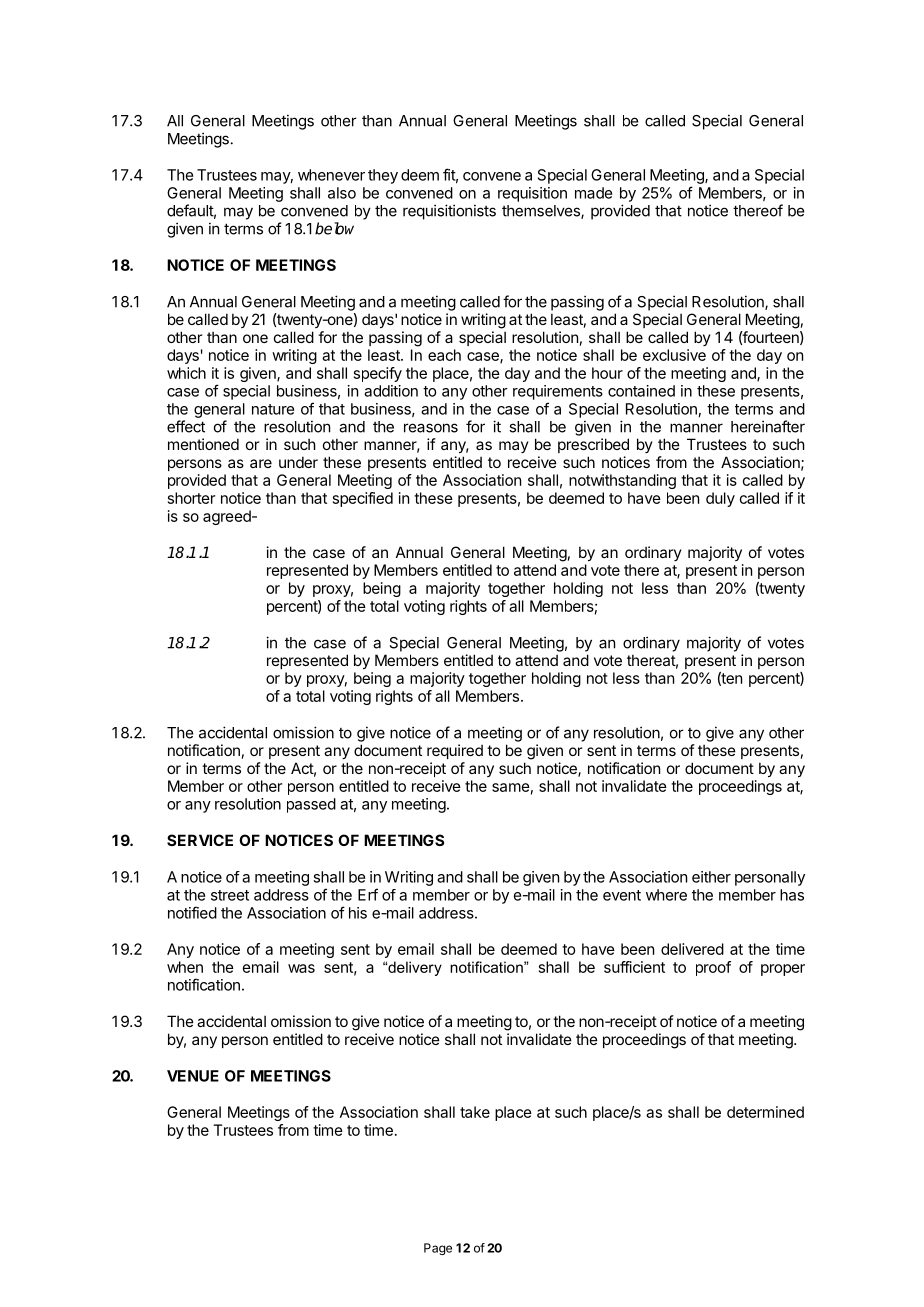 This screenshot has height=1307, width=924. Describe the element at coordinates (193, 1076) in the screenshot. I see `VENUE` at that location.
